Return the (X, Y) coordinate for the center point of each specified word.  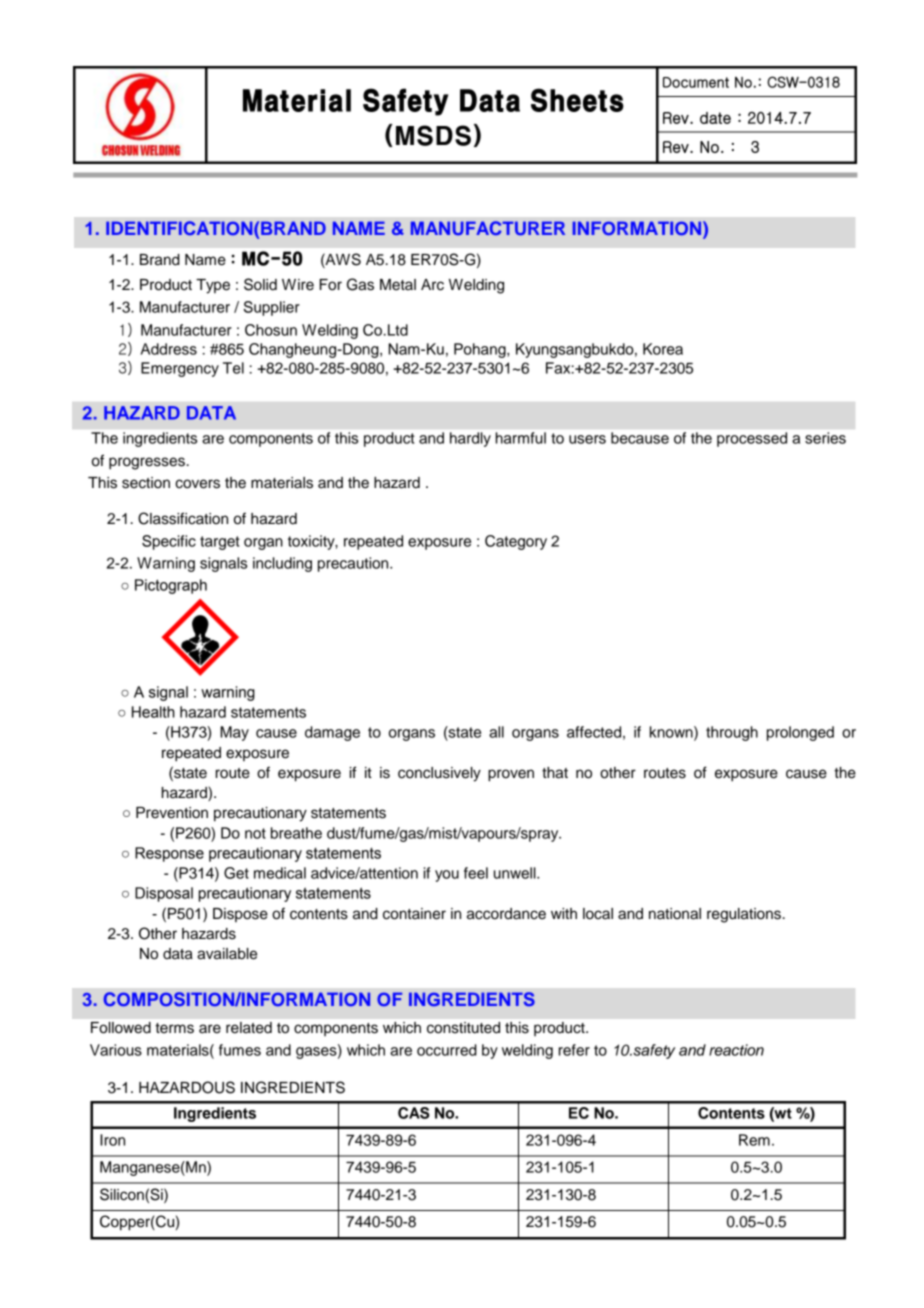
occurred (447, 1050)
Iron (112, 1140)
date (715, 118)
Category (516, 542)
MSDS (433, 135)
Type (213, 286)
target (220, 543)
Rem (754, 1140)
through (732, 733)
